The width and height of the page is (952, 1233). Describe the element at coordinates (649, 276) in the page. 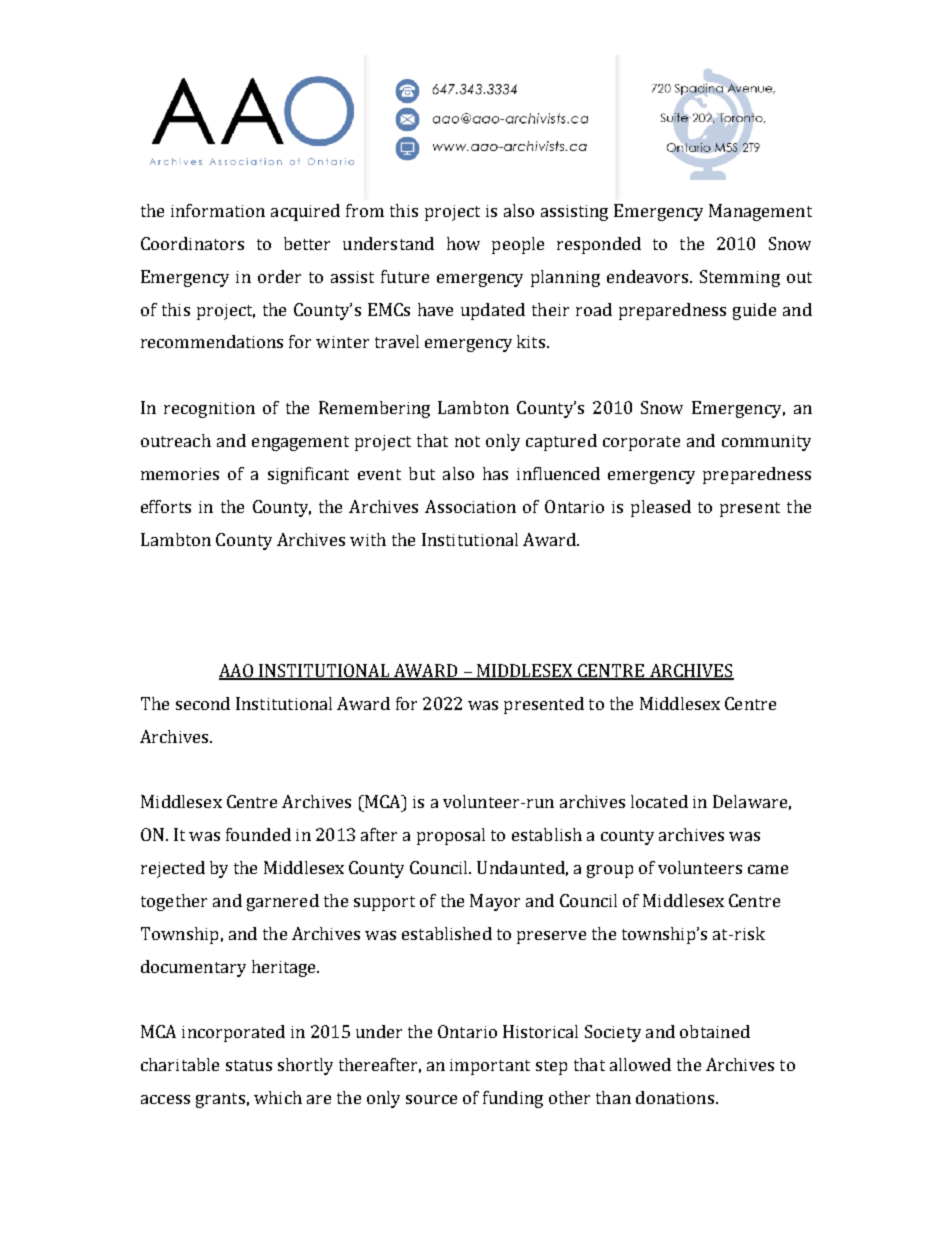

I see `endeavors` at that location.
